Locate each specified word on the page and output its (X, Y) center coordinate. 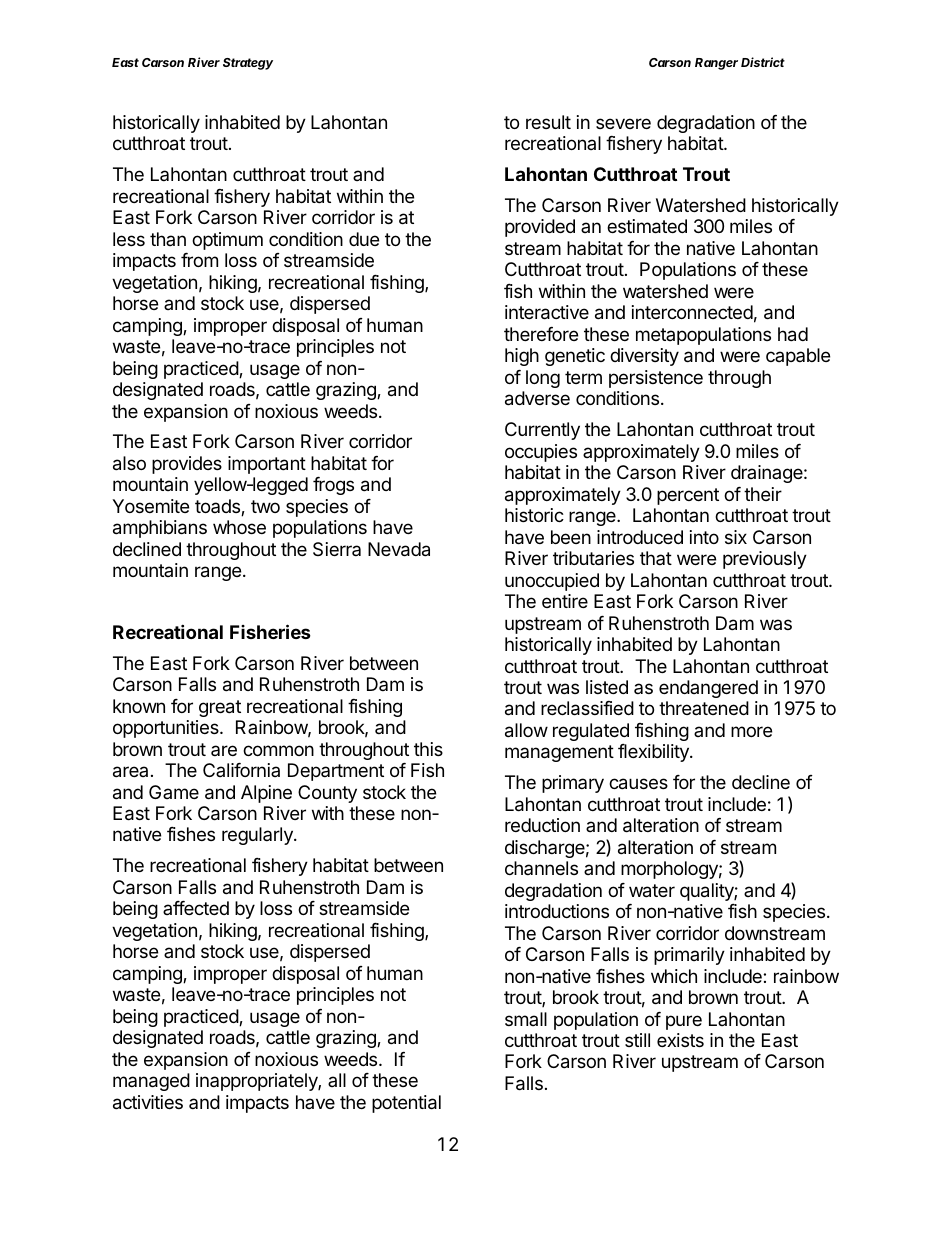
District (763, 62)
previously (765, 560)
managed (151, 1082)
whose (239, 527)
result (548, 122)
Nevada (399, 549)
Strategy (248, 64)
